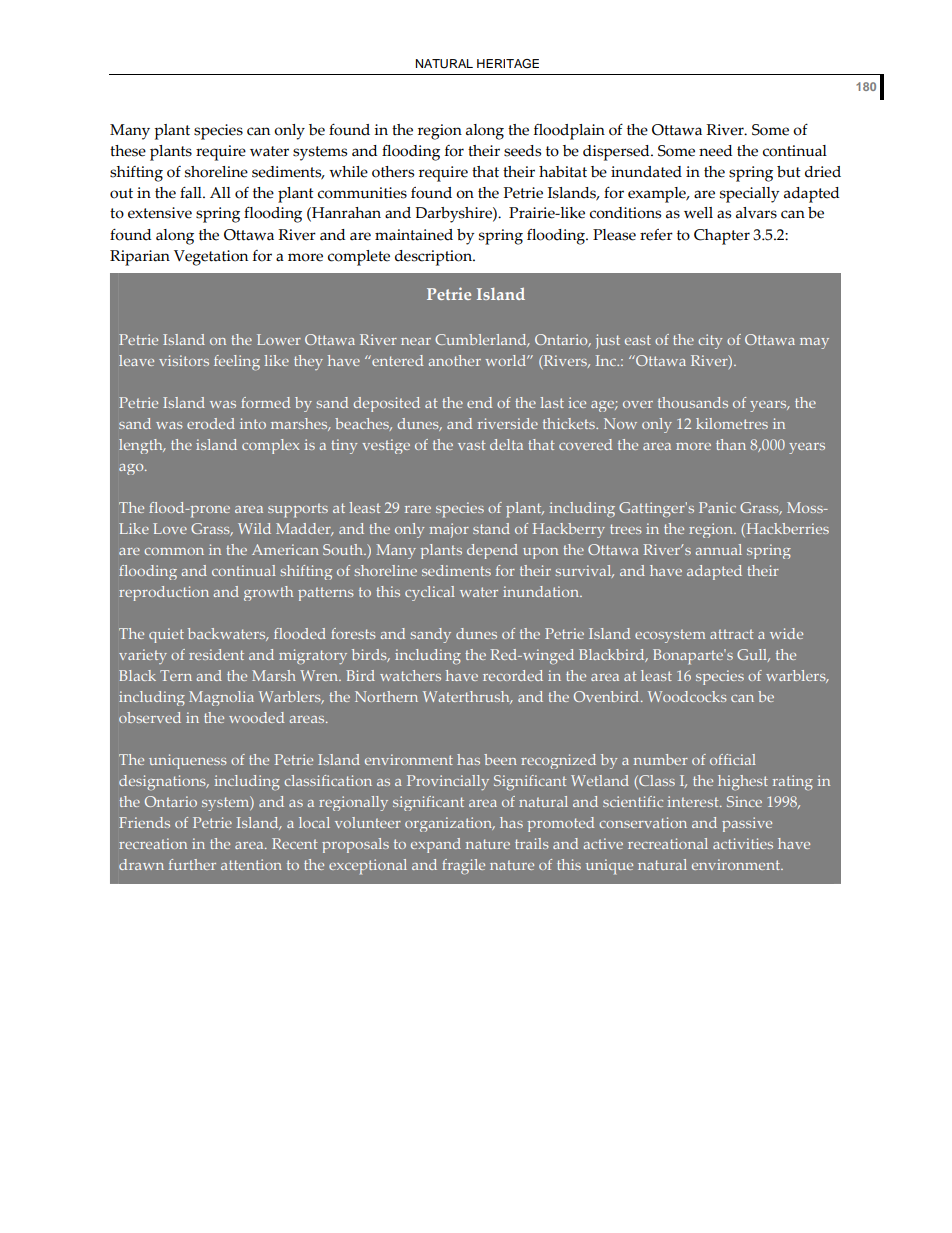 This document has height=1233, width=952. What do you see at coordinates (472, 445) in the document?
I see `vast` at bounding box center [472, 445].
